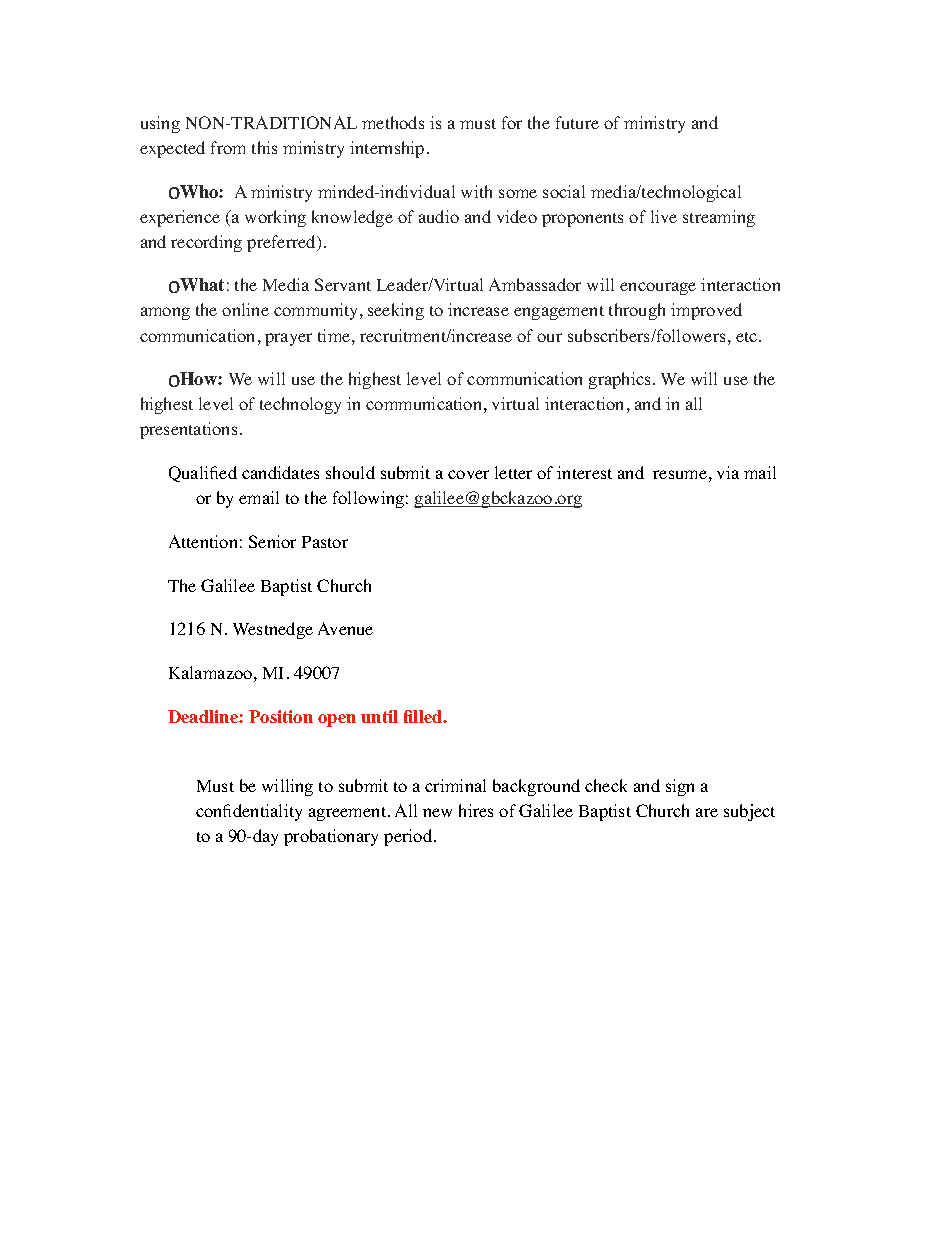 The height and width of the page is (1233, 952). I want to click on sign, so click(680, 787).
